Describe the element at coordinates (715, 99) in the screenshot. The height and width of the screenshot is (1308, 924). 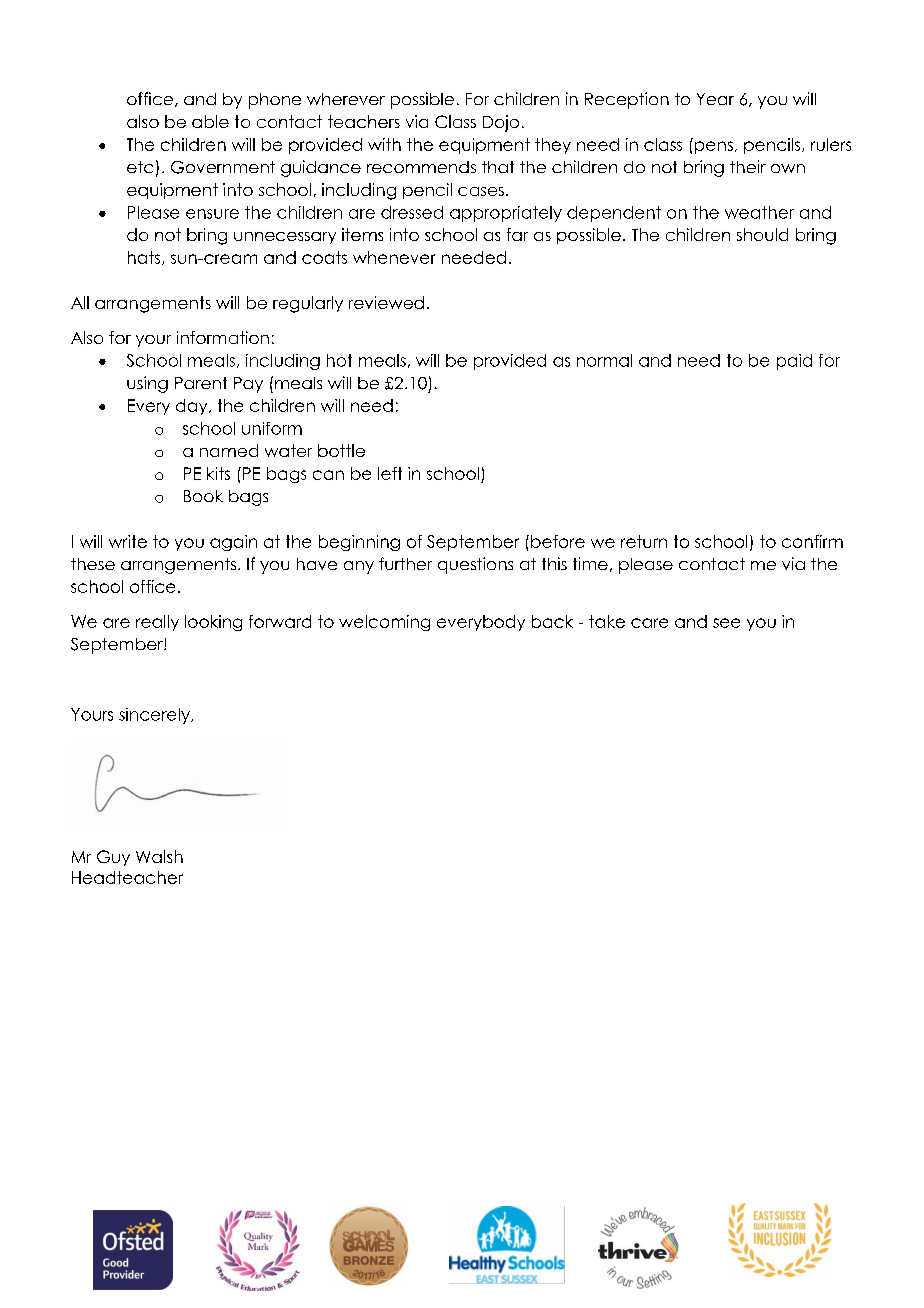
I see `Year` at that location.
